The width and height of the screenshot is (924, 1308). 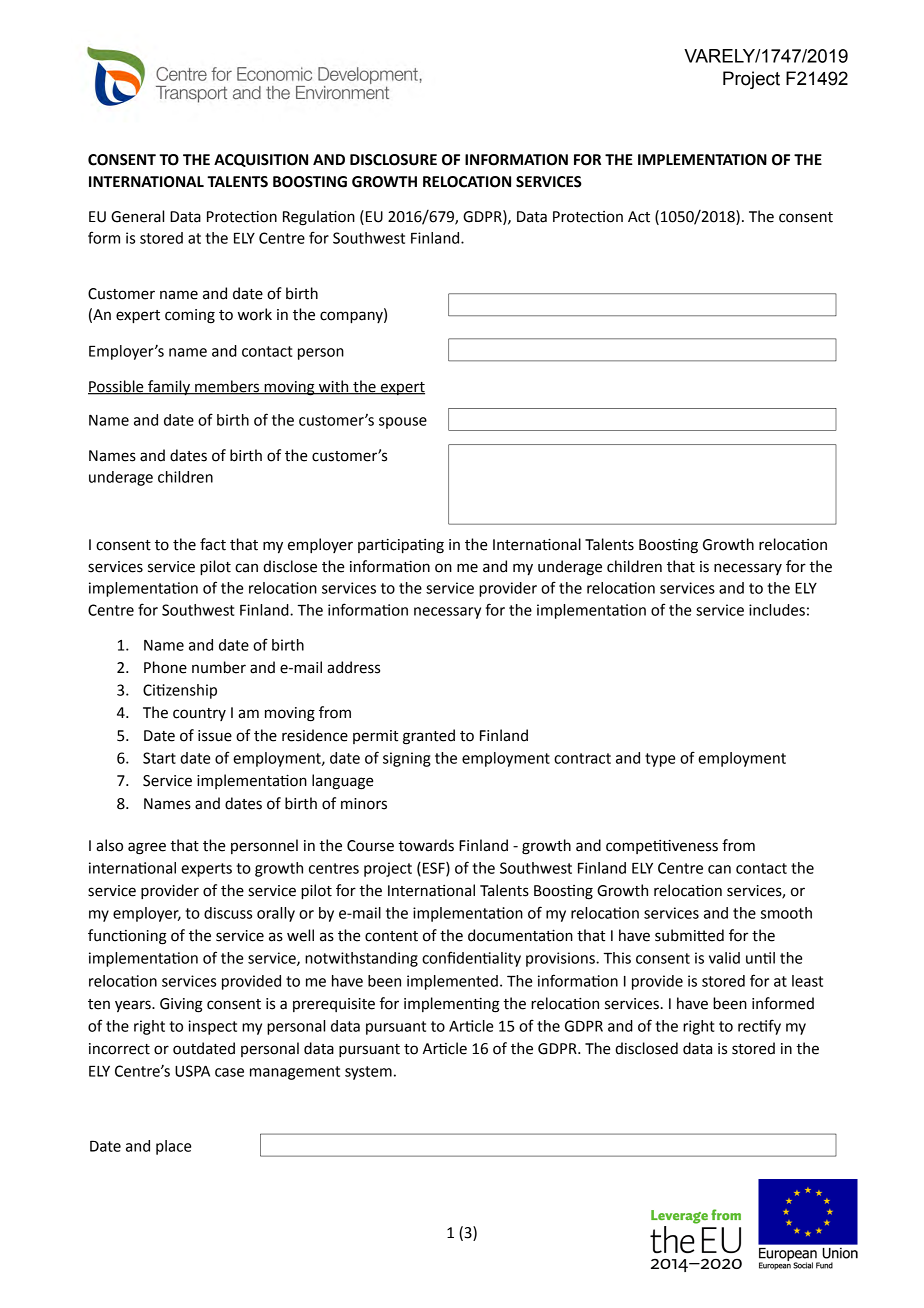 I want to click on place, so click(x=173, y=1147).
